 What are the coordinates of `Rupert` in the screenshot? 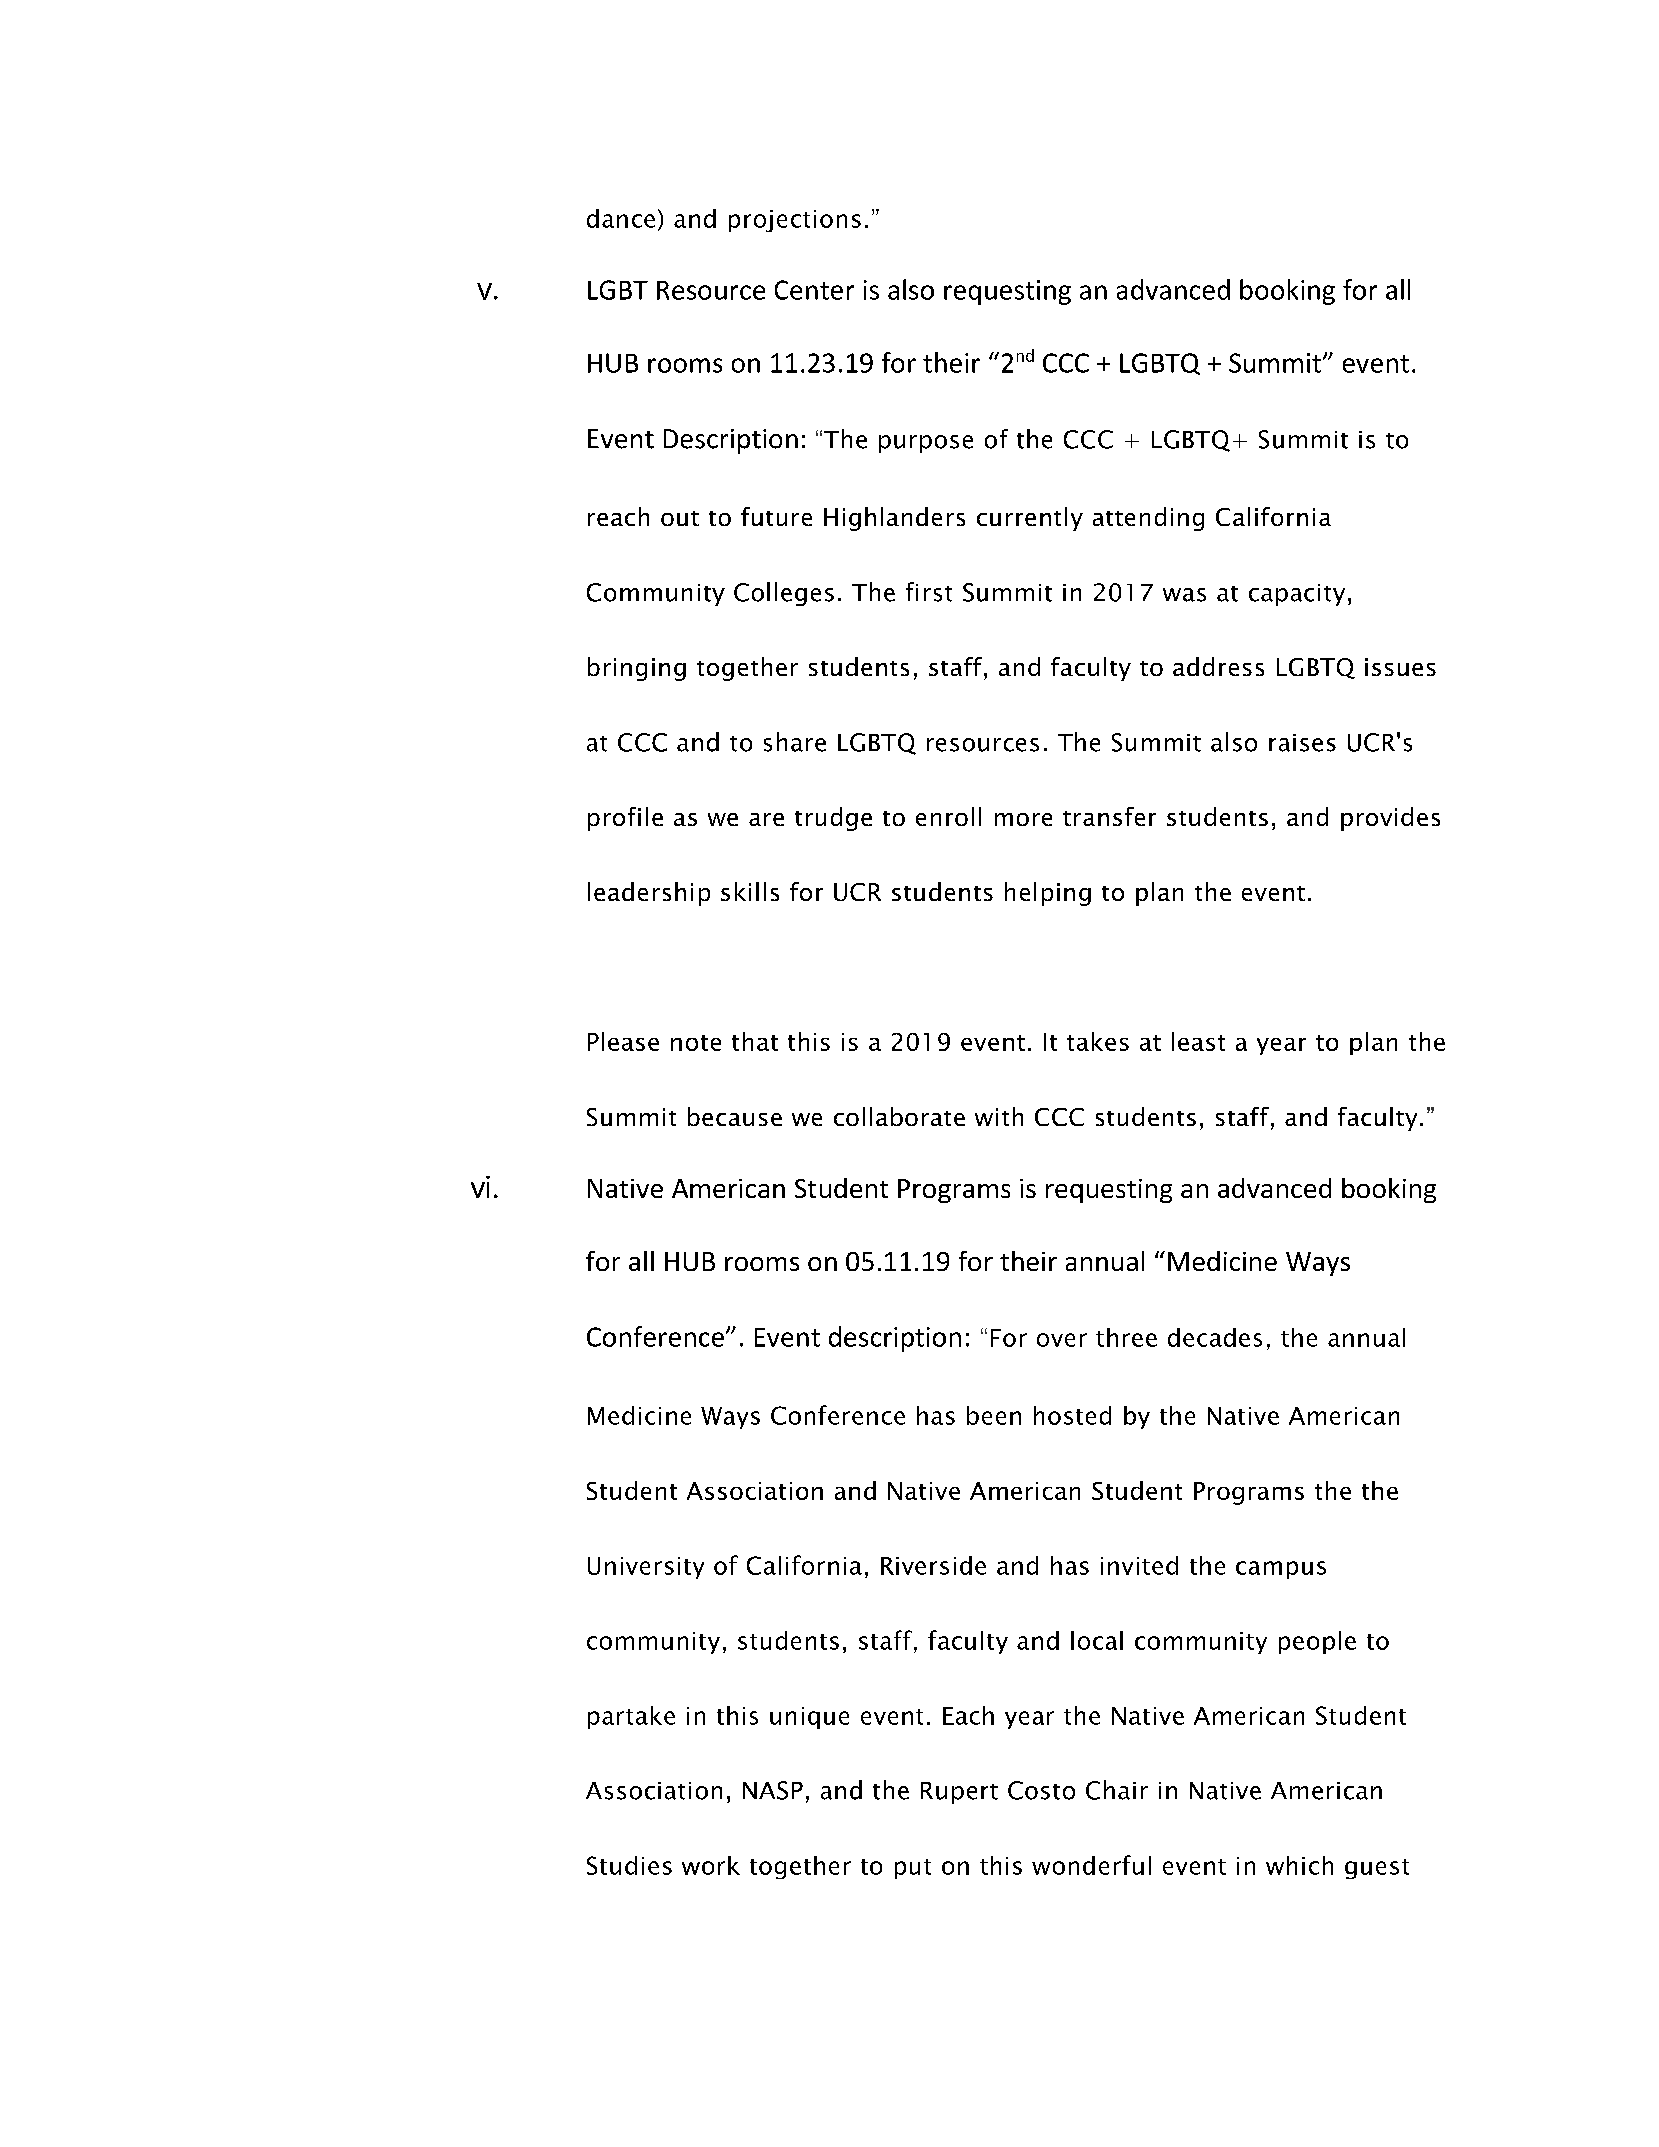 It's located at (959, 1793).
